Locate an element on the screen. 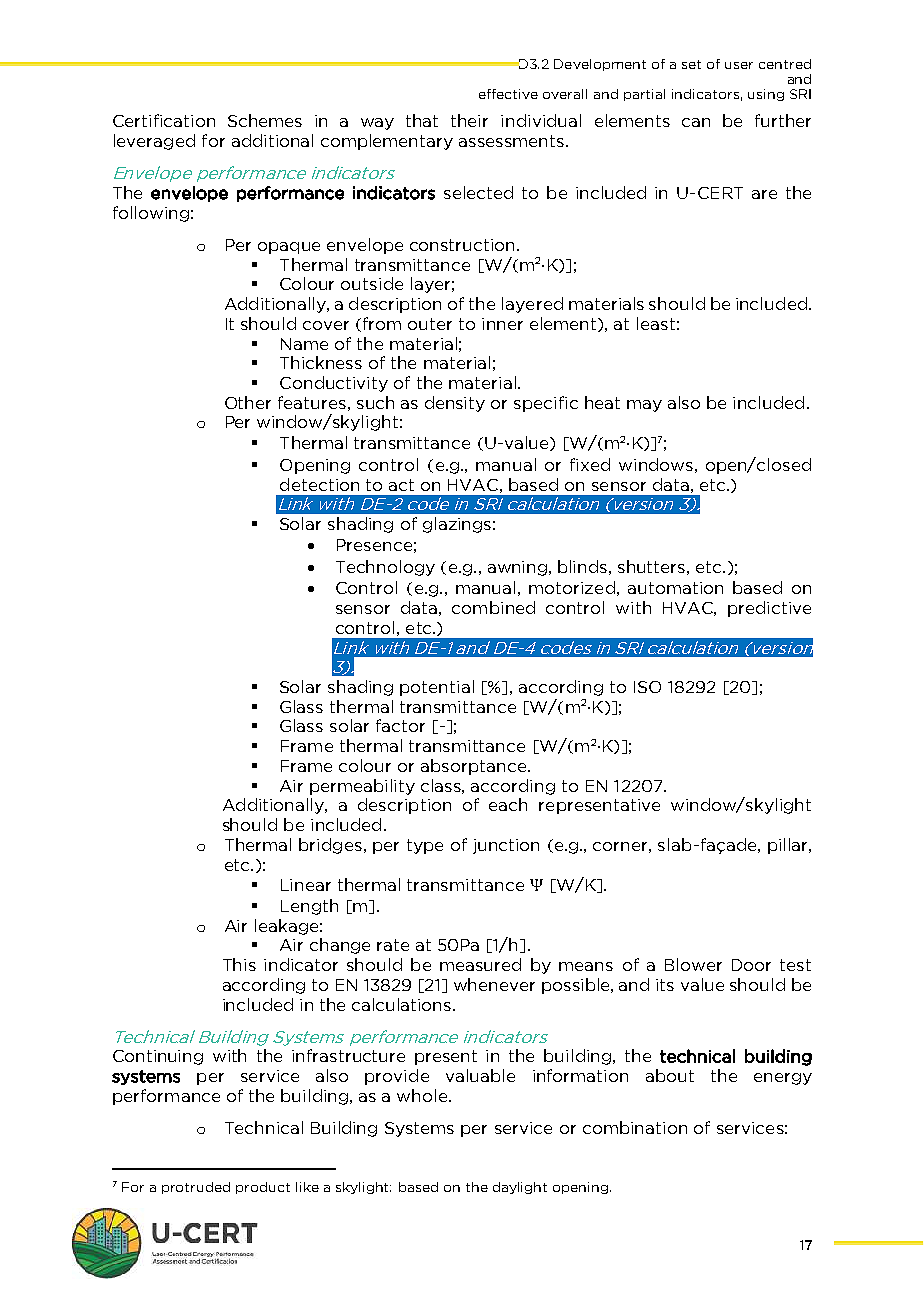  protruded is located at coordinates (196, 1188).
